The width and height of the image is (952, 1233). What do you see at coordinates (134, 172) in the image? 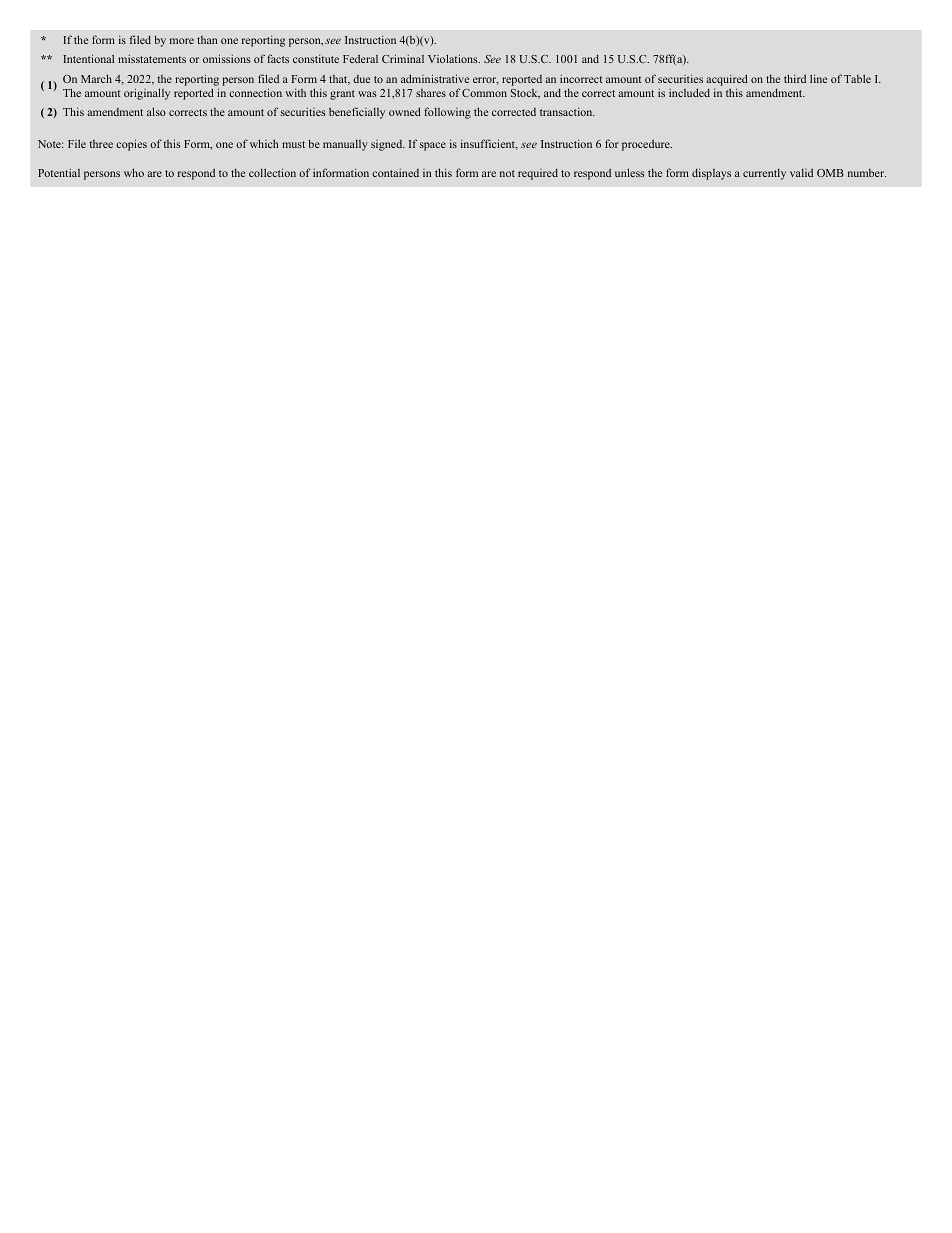
I see `who` at bounding box center [134, 172].
